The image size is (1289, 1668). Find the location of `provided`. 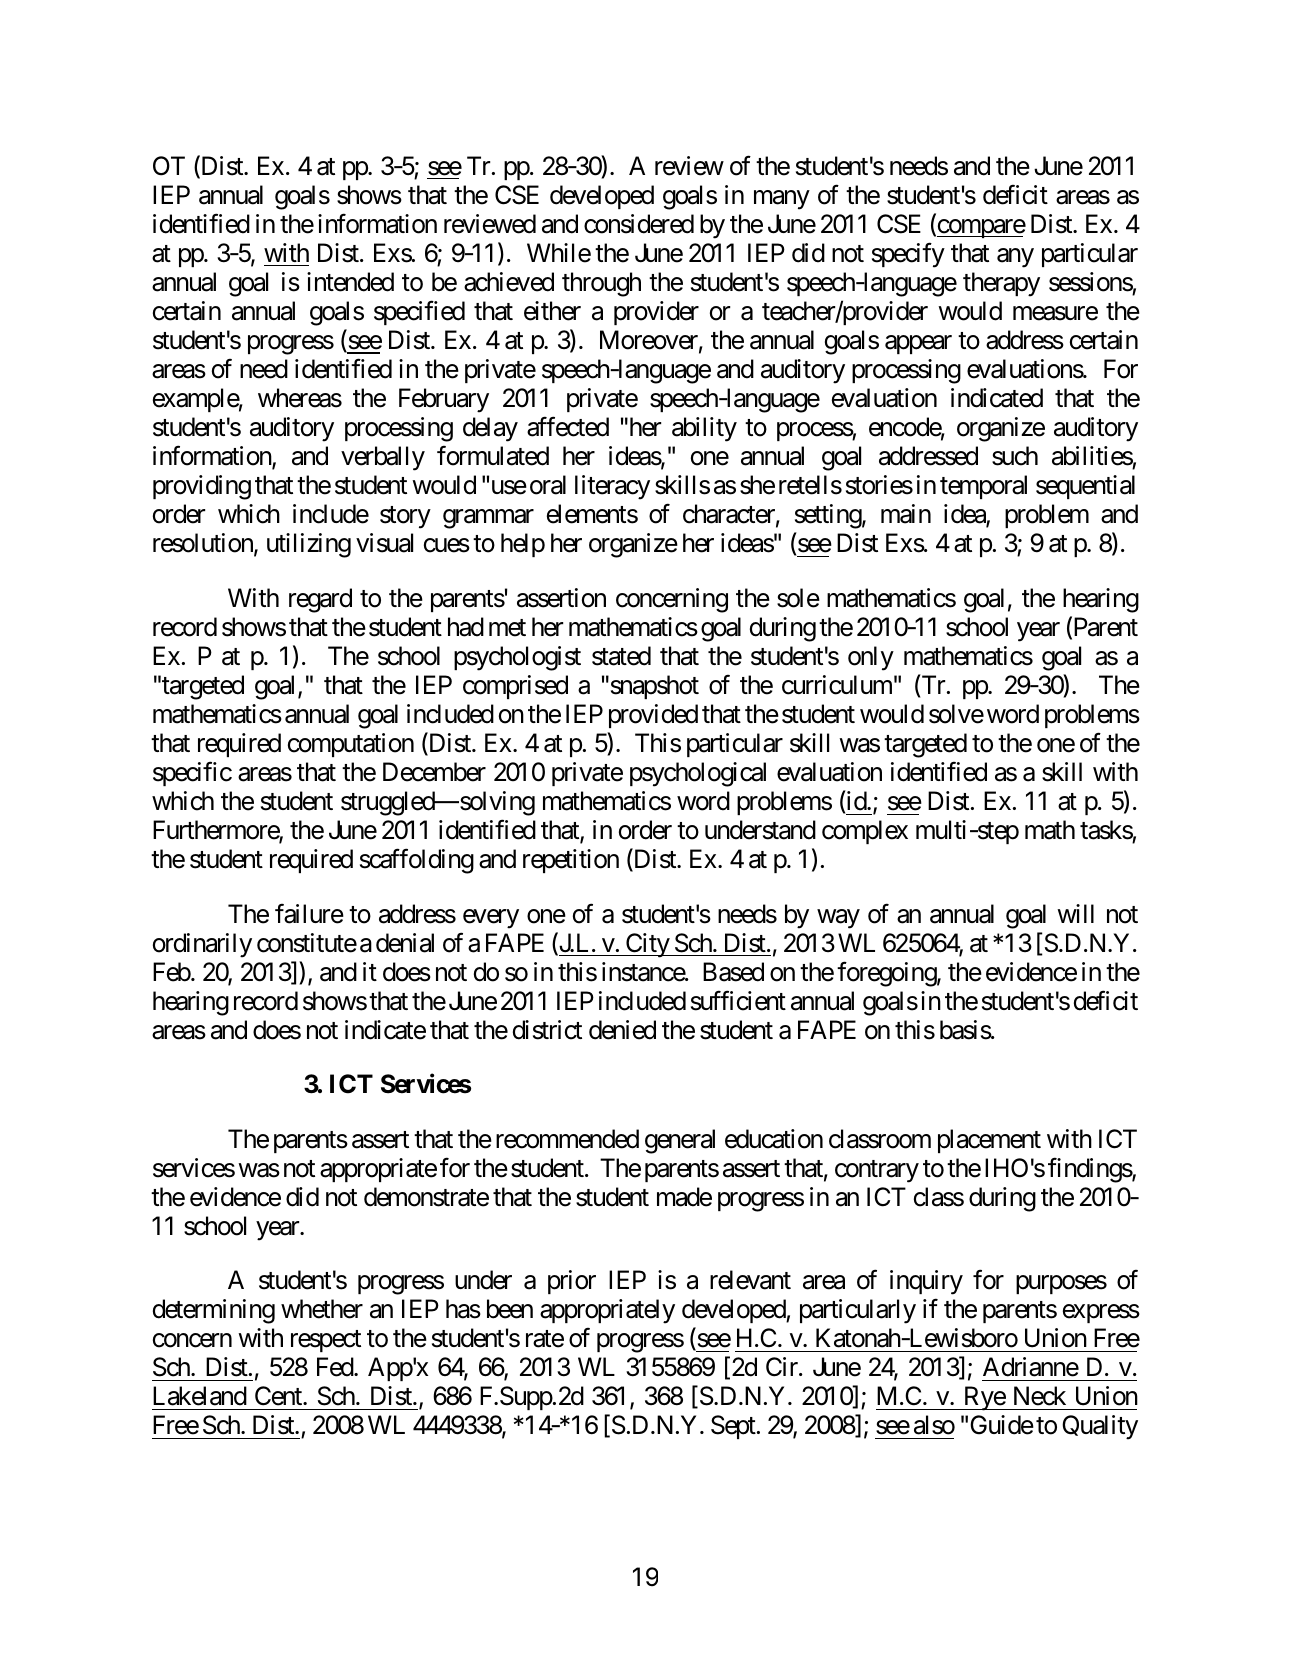

provided is located at coordinates (653, 716).
